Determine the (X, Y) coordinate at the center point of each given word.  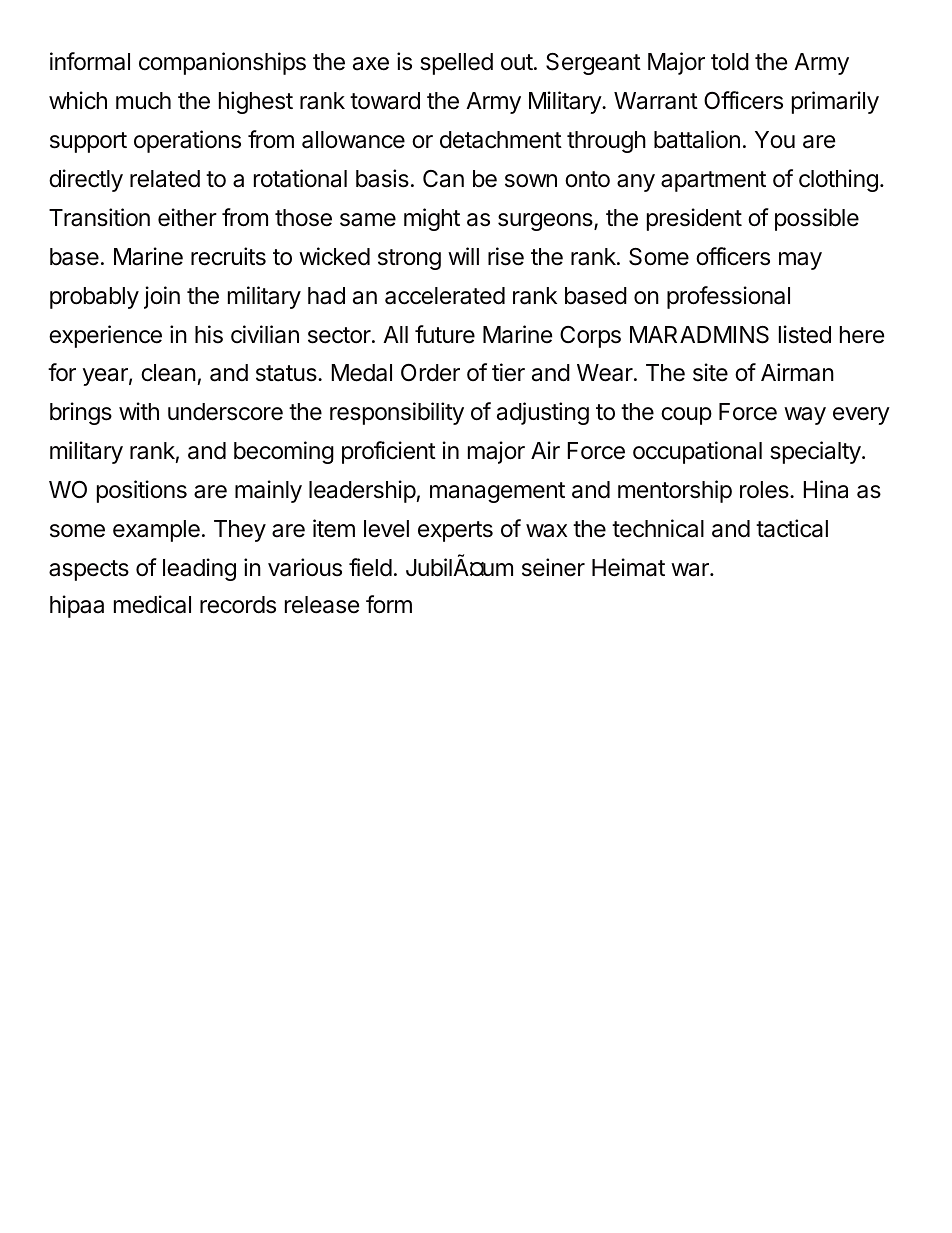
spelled (456, 64)
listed (805, 334)
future (445, 334)
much (143, 100)
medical (152, 604)
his (209, 334)
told (730, 62)
